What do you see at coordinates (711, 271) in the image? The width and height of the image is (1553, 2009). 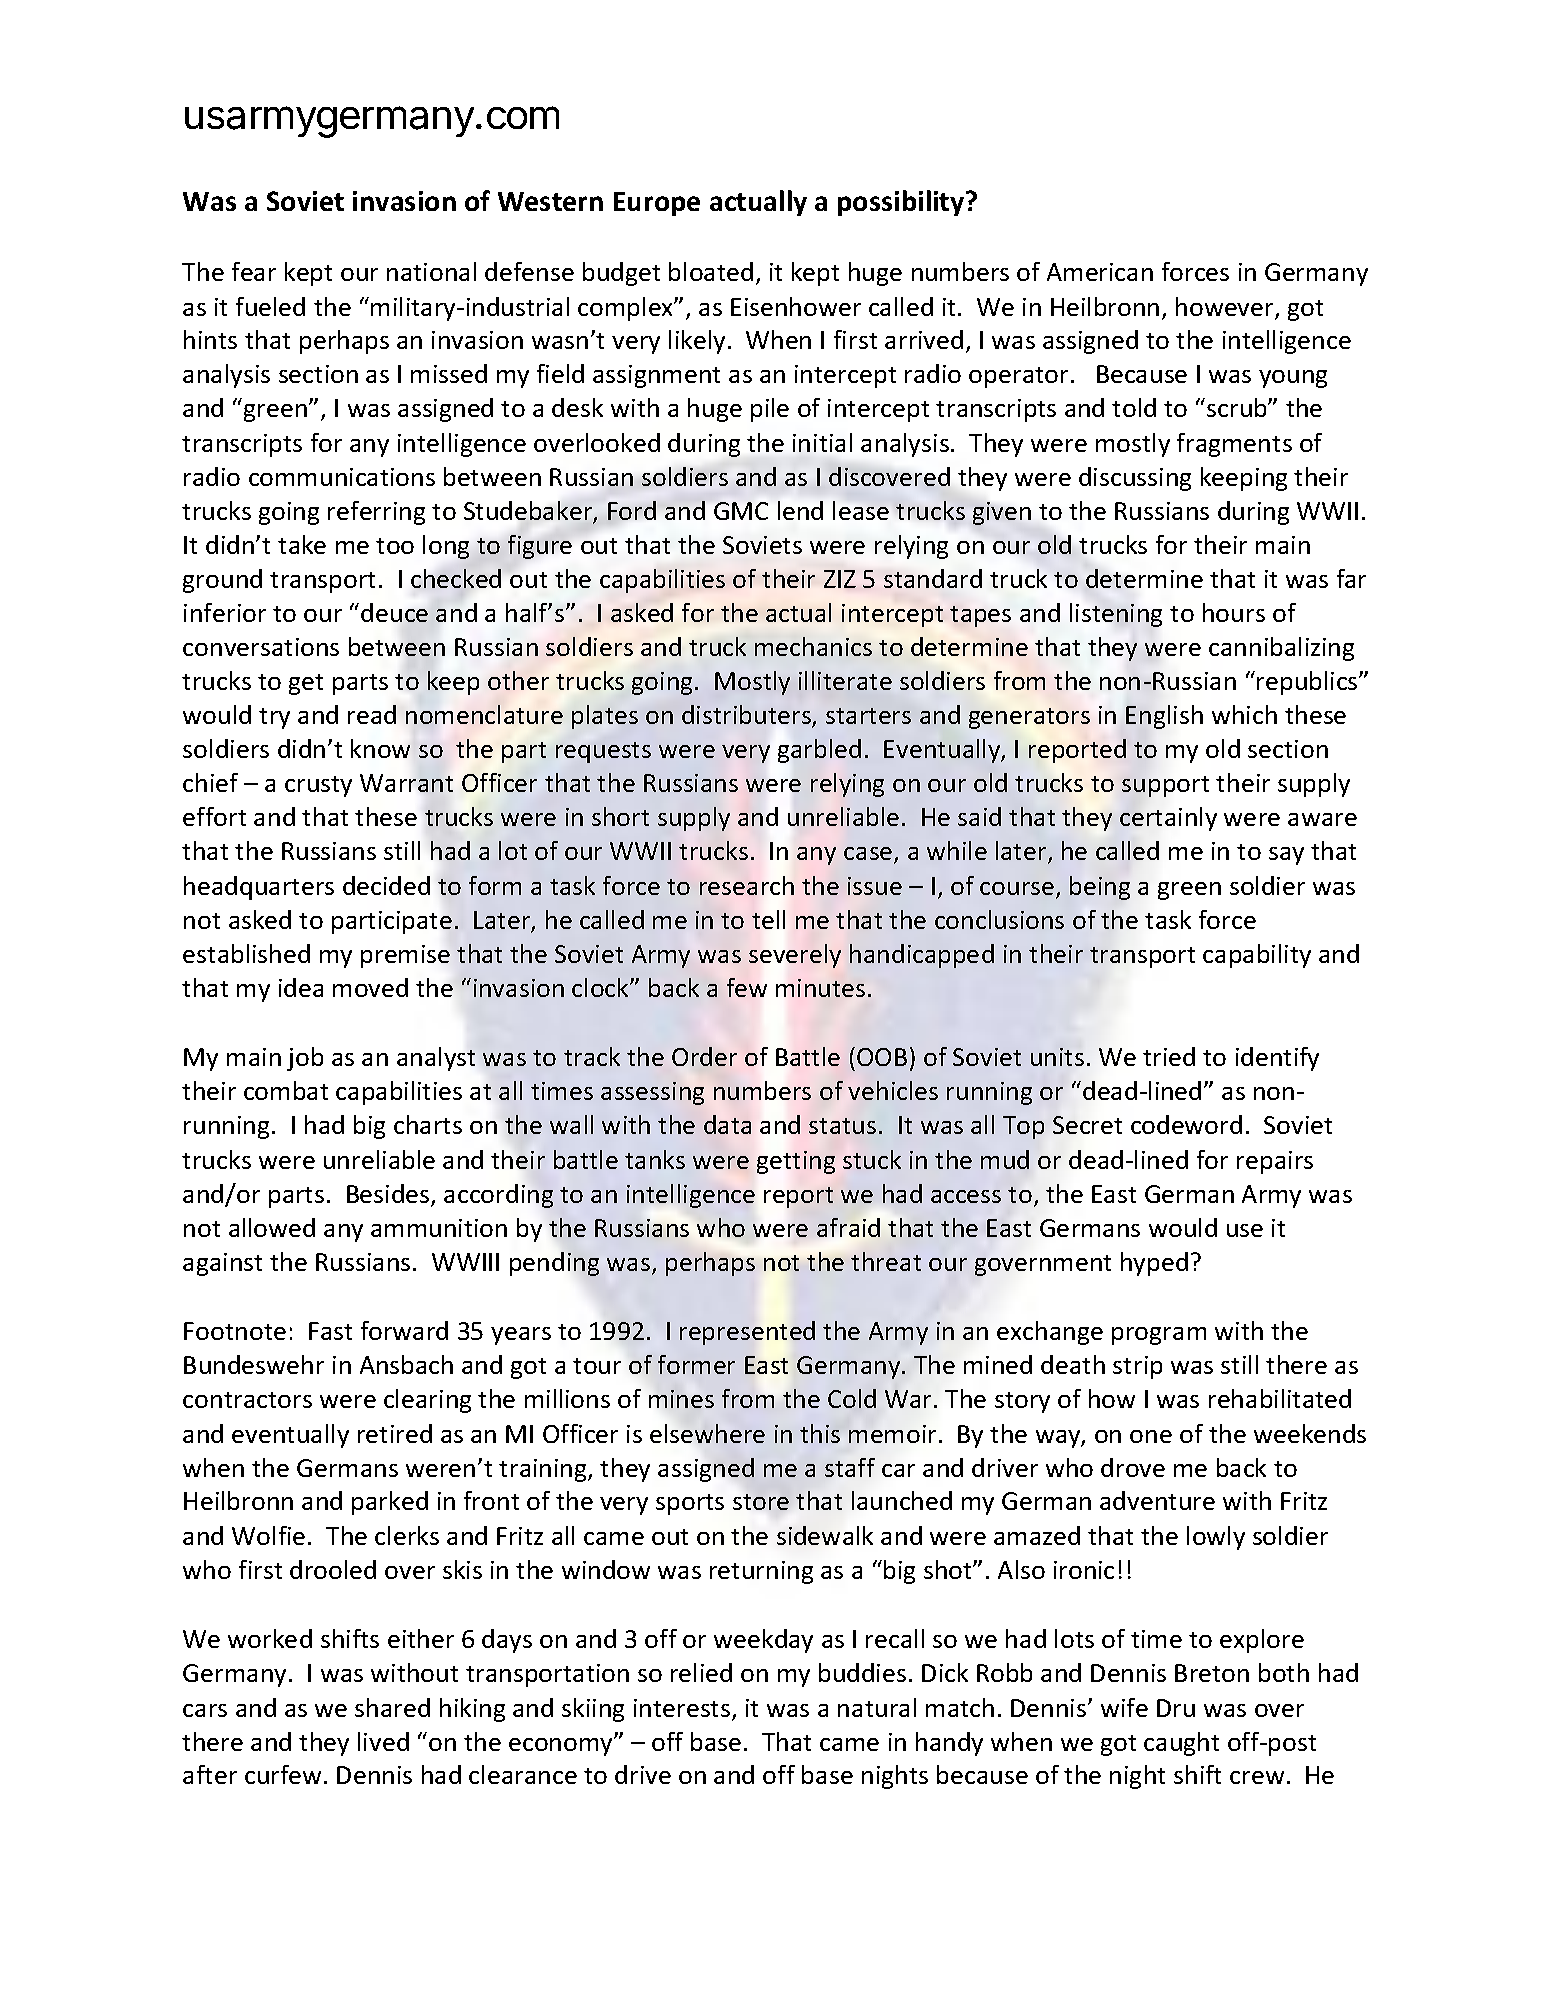 I see `bloated` at bounding box center [711, 271].
